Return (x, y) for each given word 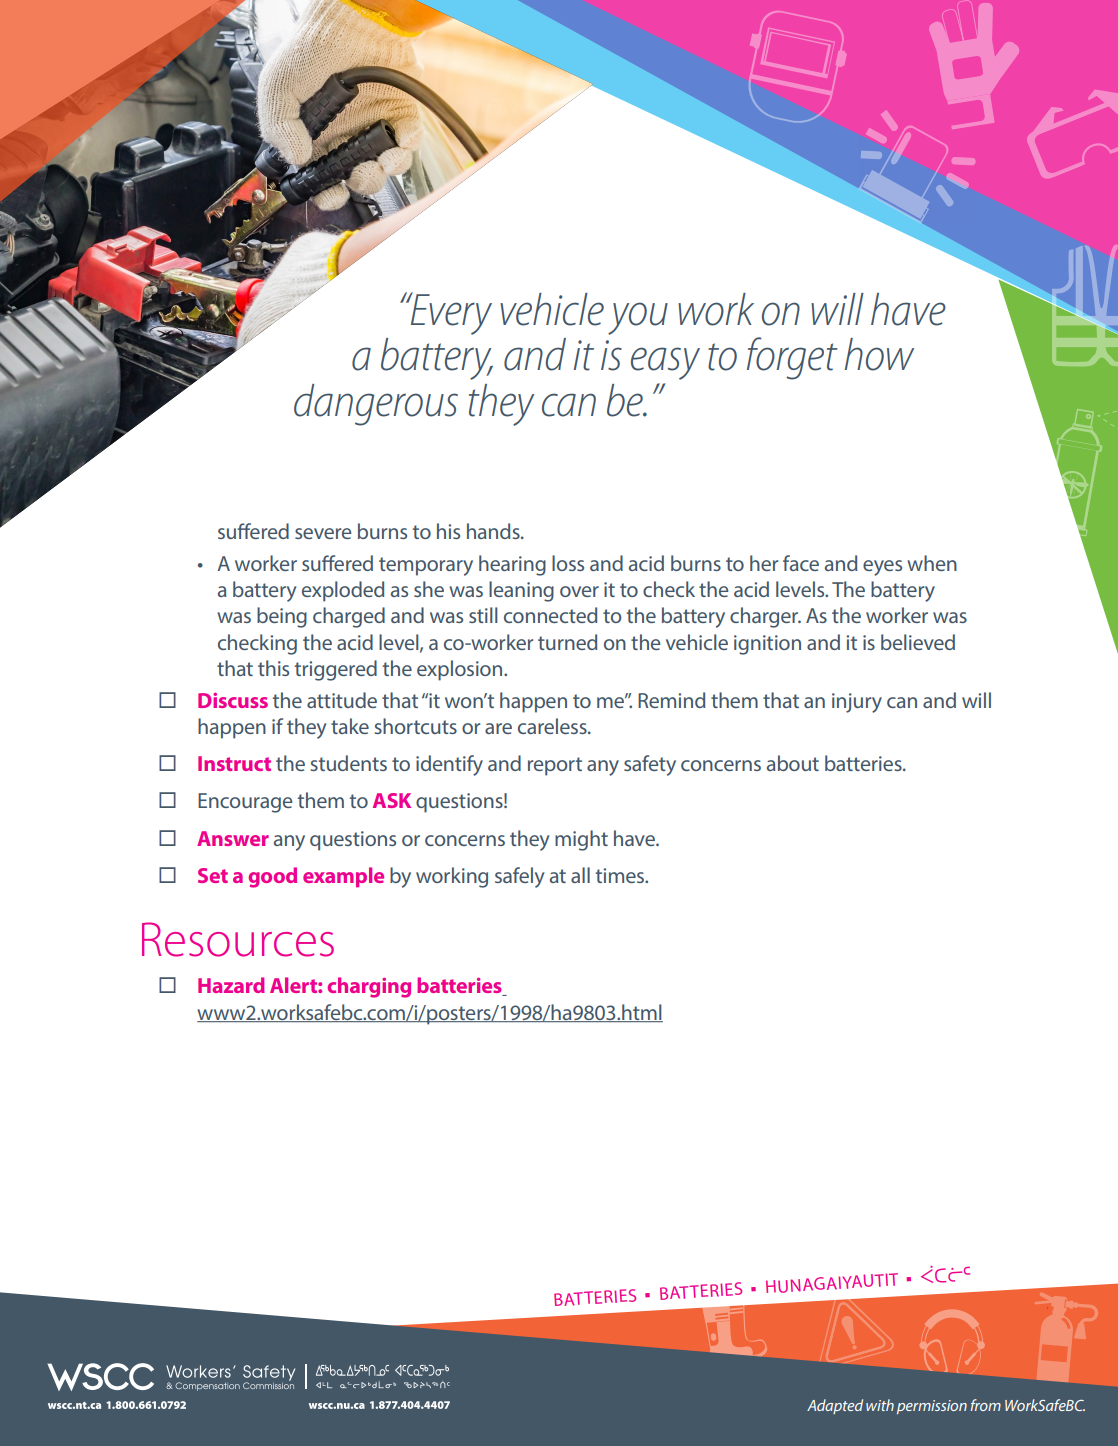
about (793, 763)
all (580, 875)
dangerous (376, 405)
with (880, 1405)
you (638, 318)
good (272, 877)
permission (932, 1407)
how (879, 354)
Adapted (835, 1406)
